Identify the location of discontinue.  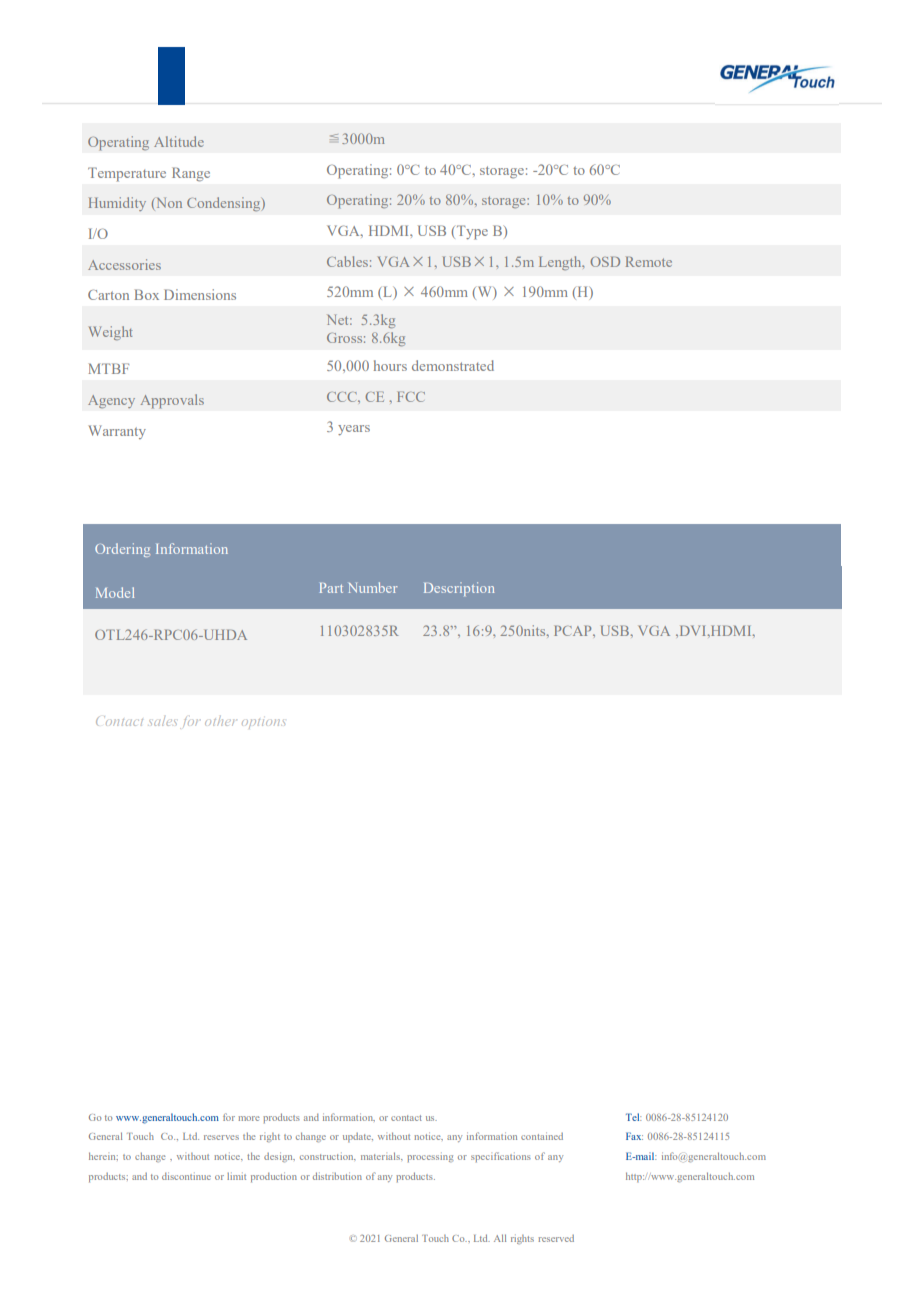
(186, 1176).
